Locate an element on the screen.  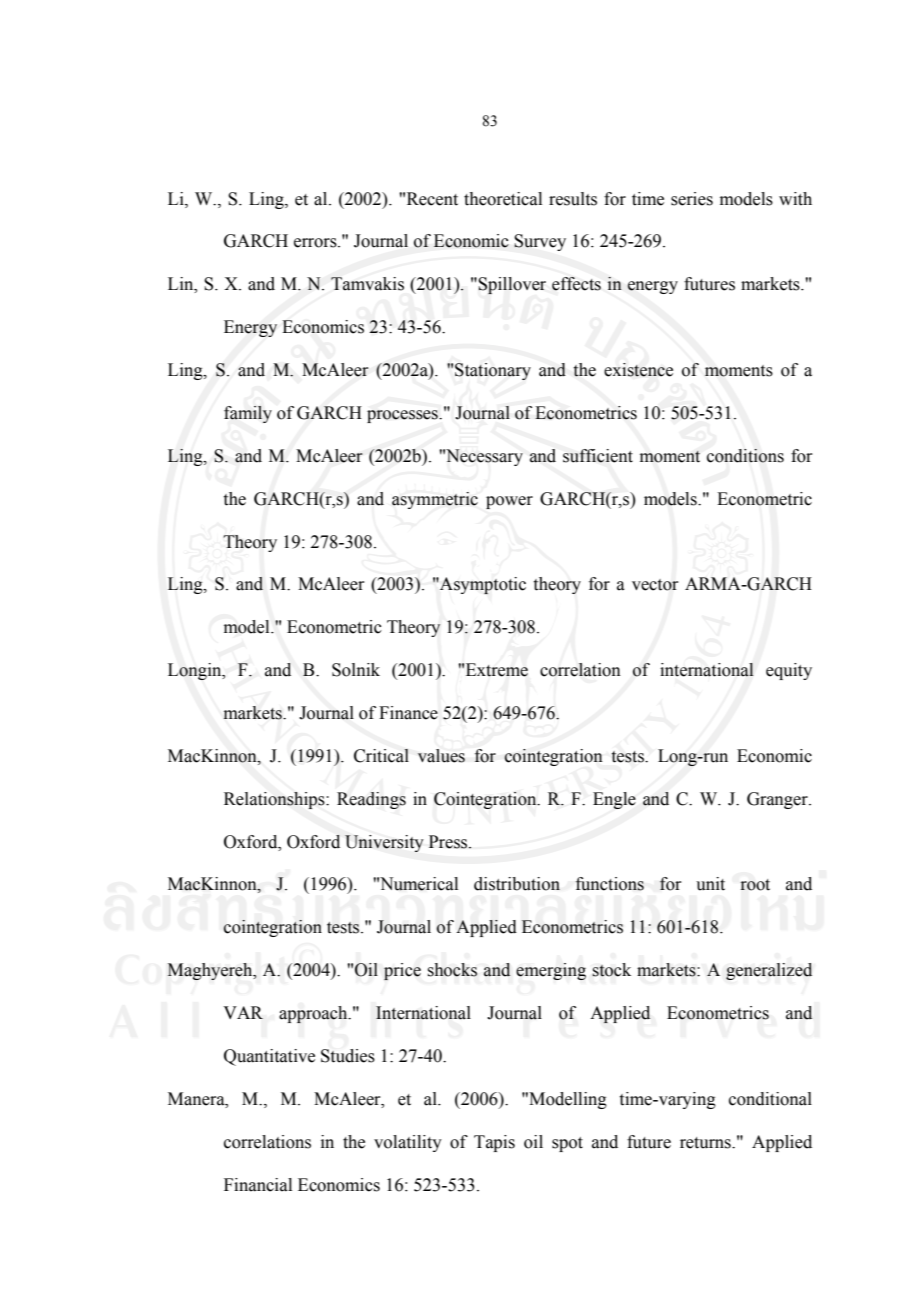
emerging is located at coordinates (551, 971).
